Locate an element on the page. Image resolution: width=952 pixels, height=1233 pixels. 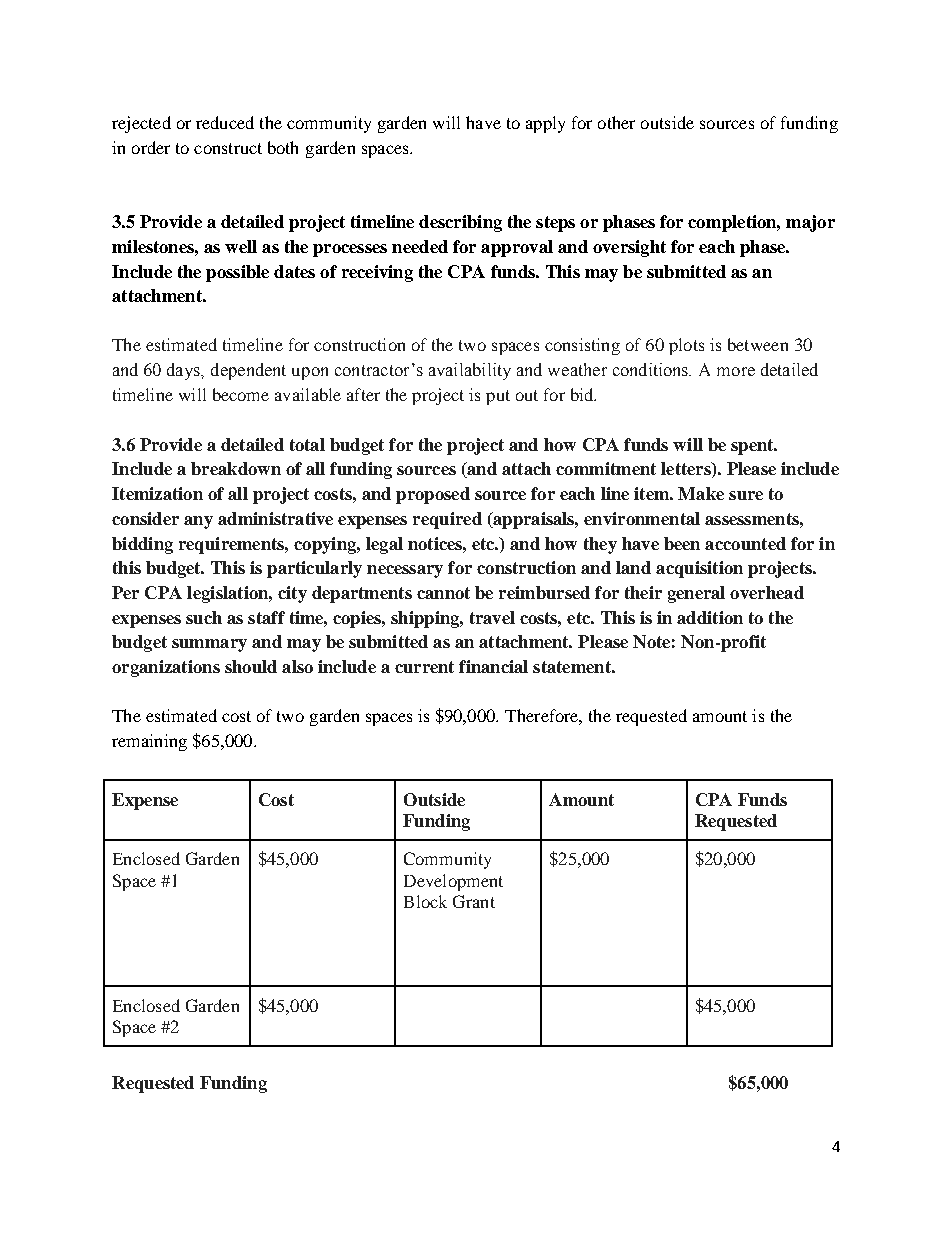
travel is located at coordinates (492, 617).
